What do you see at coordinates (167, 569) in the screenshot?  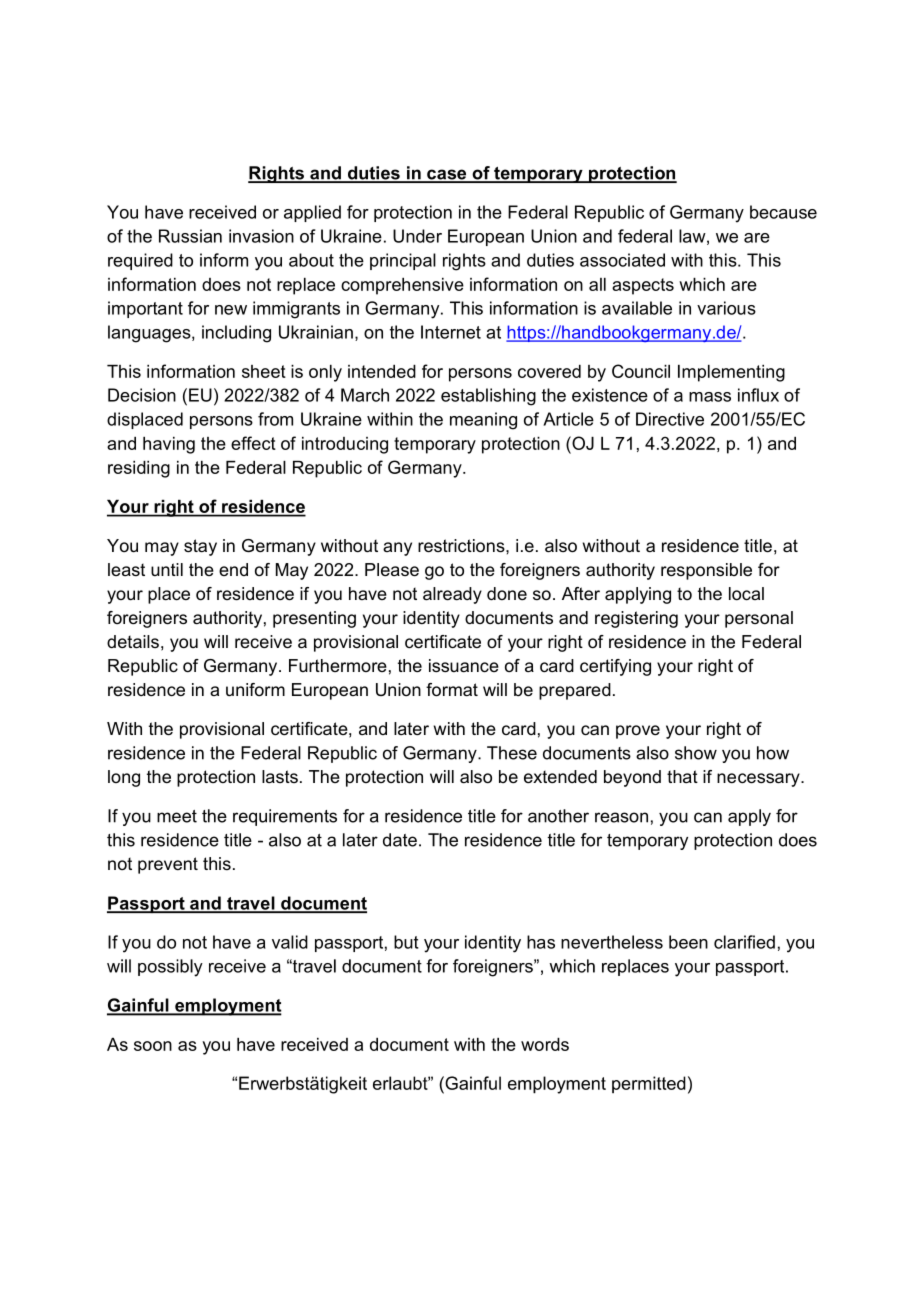 I see `until` at bounding box center [167, 569].
